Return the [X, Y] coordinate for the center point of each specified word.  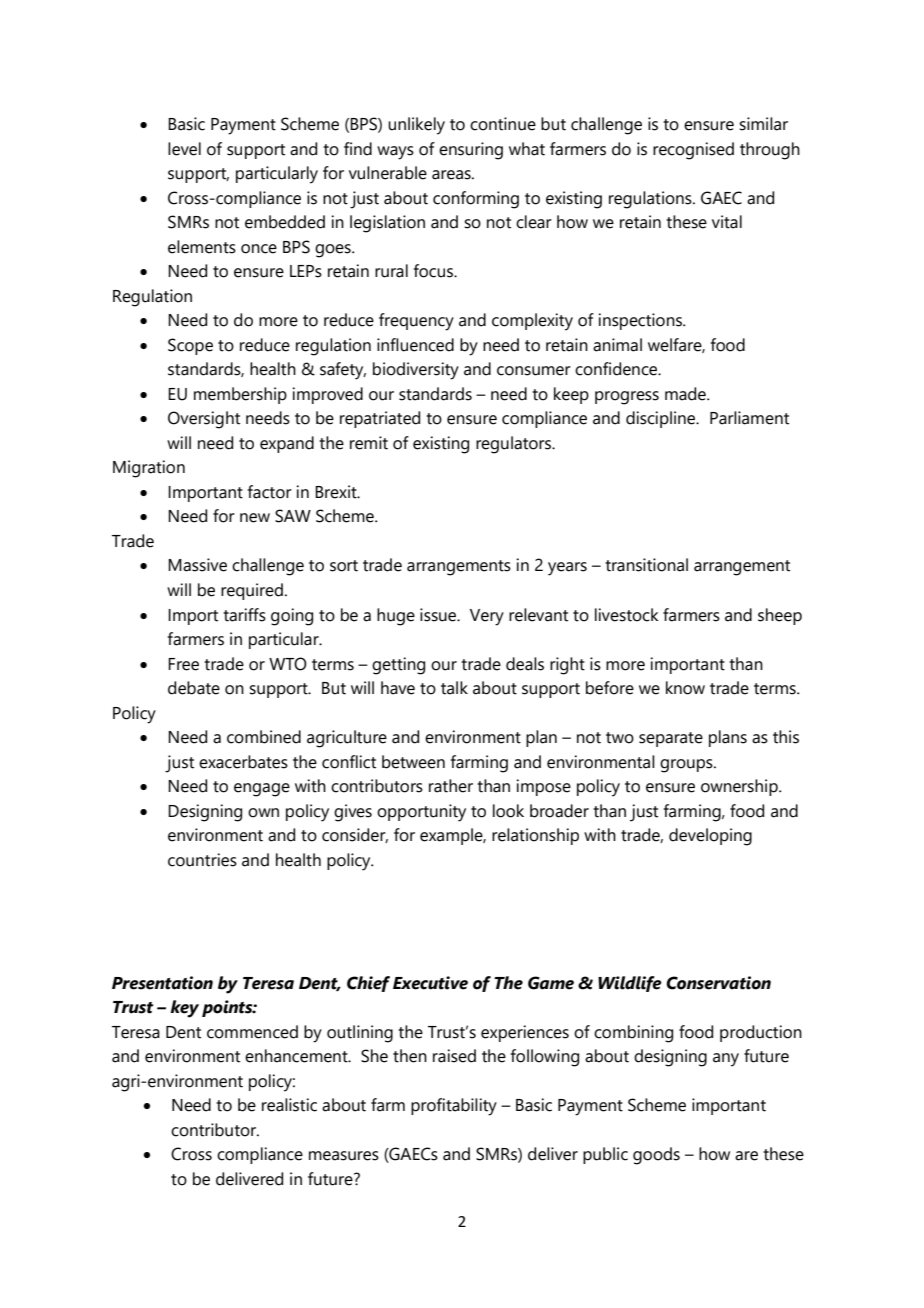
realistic [289, 1105]
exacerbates [243, 762]
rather [451, 786]
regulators [514, 445]
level [184, 149]
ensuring [471, 151]
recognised [693, 151]
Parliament [749, 418]
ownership [740, 787]
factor [270, 492]
